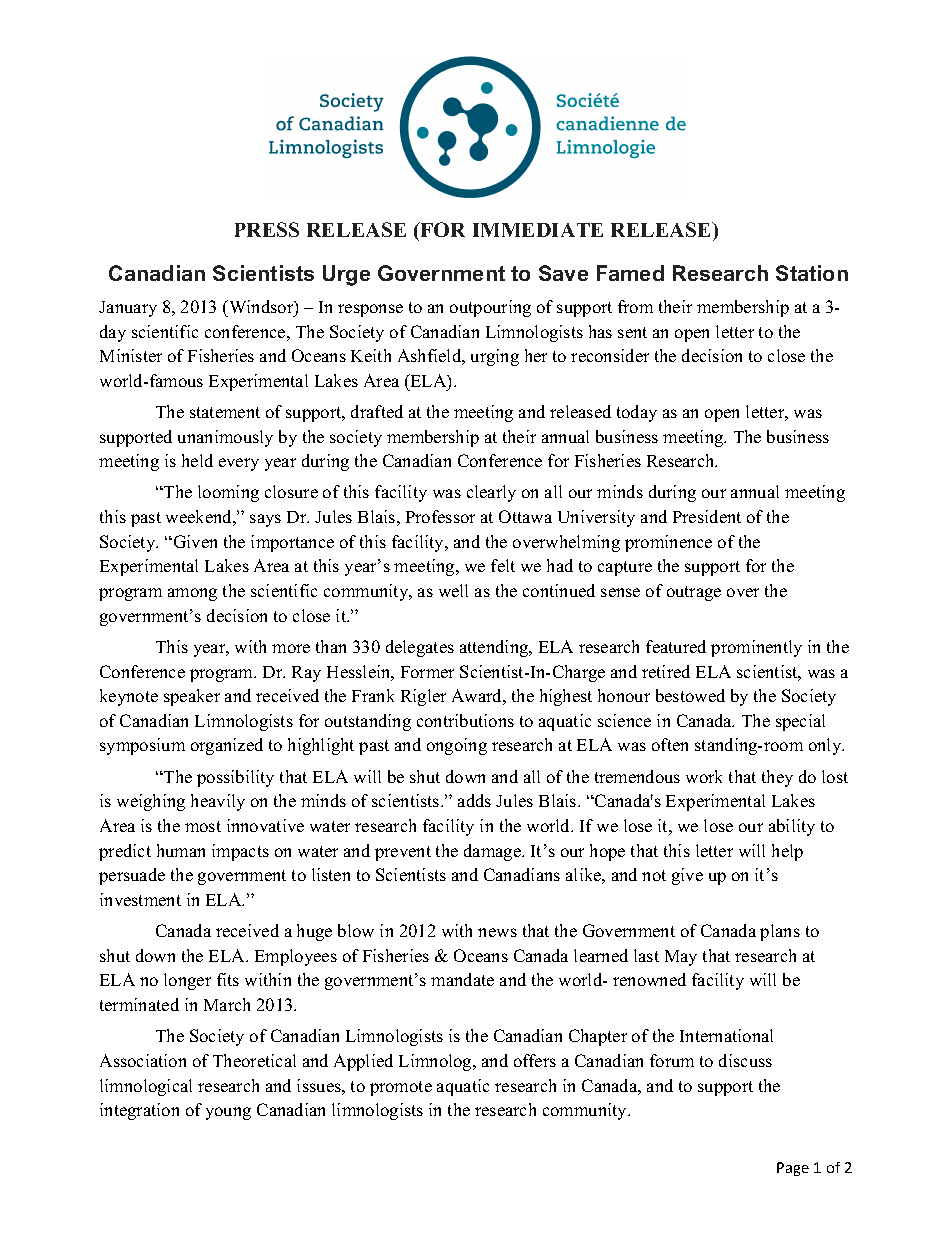 The image size is (952, 1233). I want to click on heavily, so click(218, 802).
